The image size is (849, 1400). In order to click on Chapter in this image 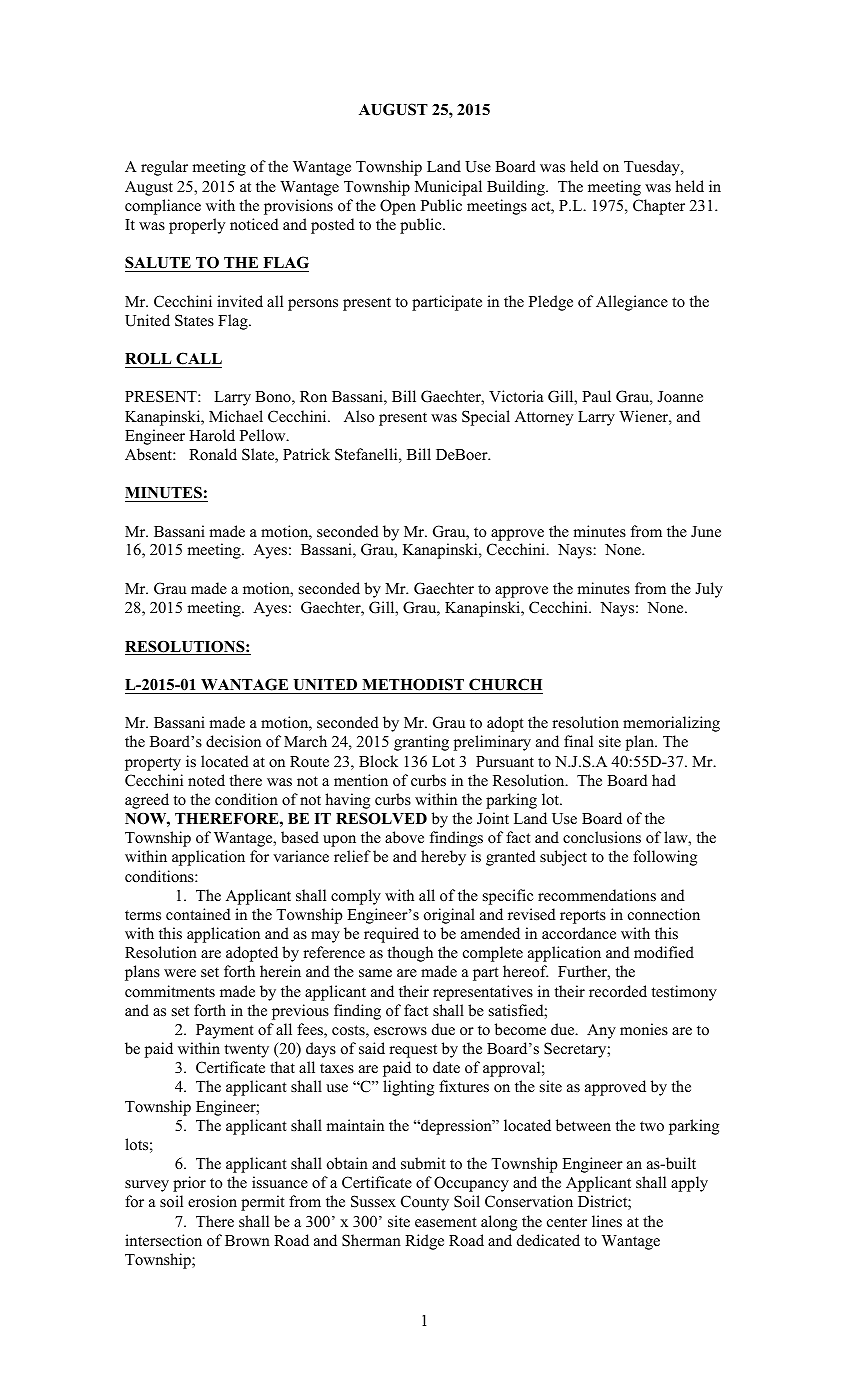, I will do `click(659, 207)`.
